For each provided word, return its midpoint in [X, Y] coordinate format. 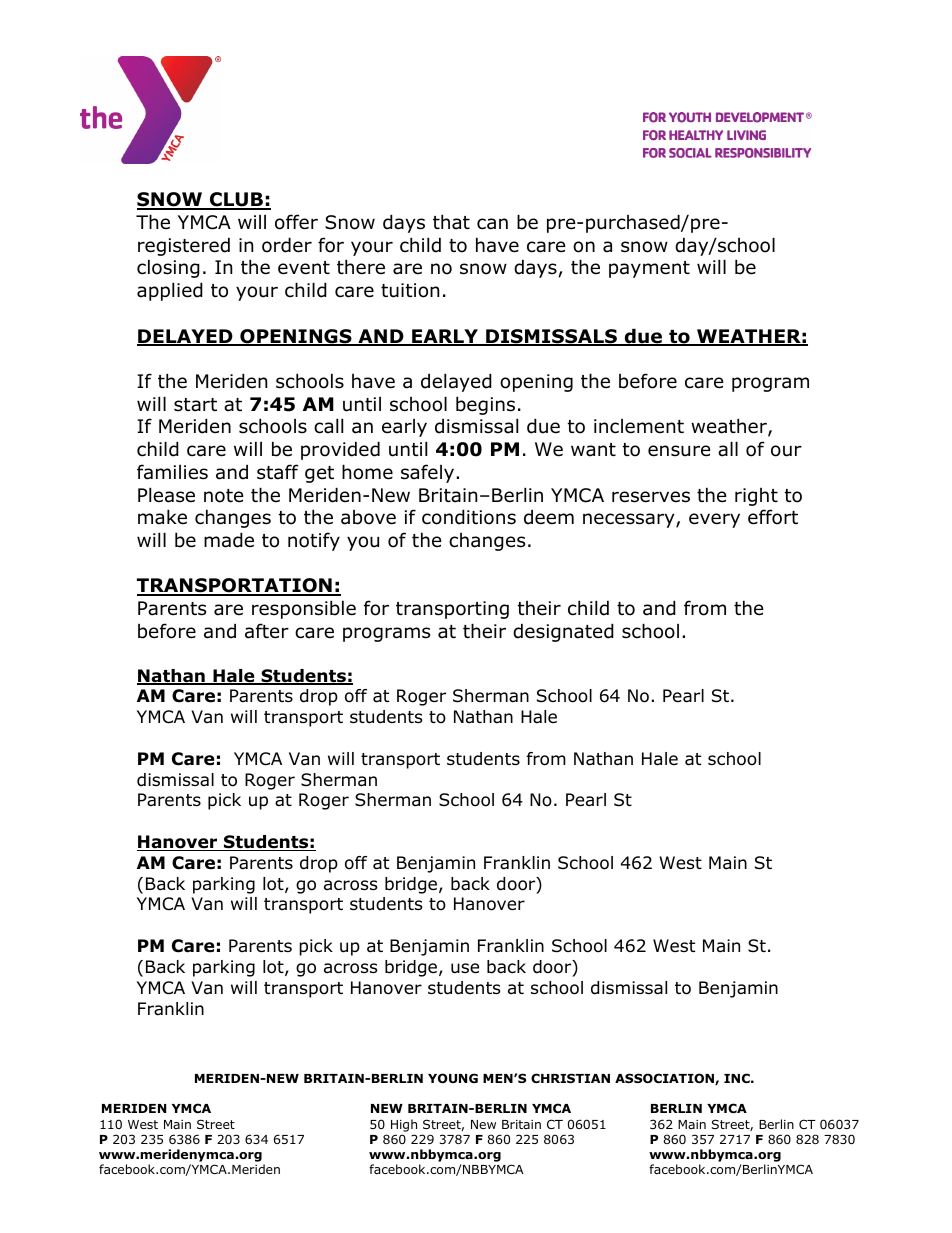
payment [649, 269]
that [451, 222]
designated [563, 632]
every [714, 520]
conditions [469, 517]
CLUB [236, 201]
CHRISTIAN [570, 1078]
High [404, 1125]
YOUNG [453, 1078]
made [229, 540]
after [267, 631]
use [465, 968]
